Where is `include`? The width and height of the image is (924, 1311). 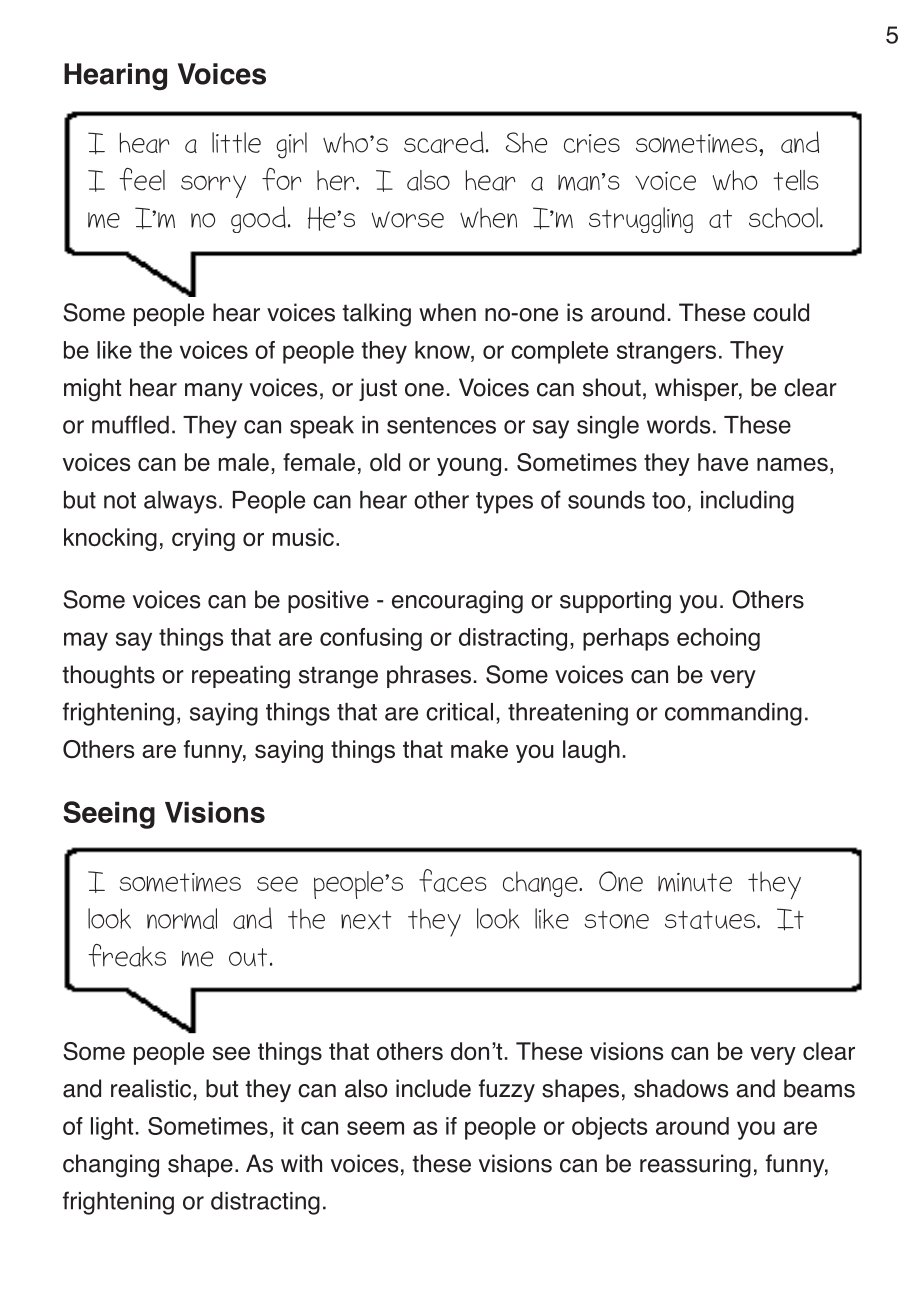 include is located at coordinates (433, 1088).
